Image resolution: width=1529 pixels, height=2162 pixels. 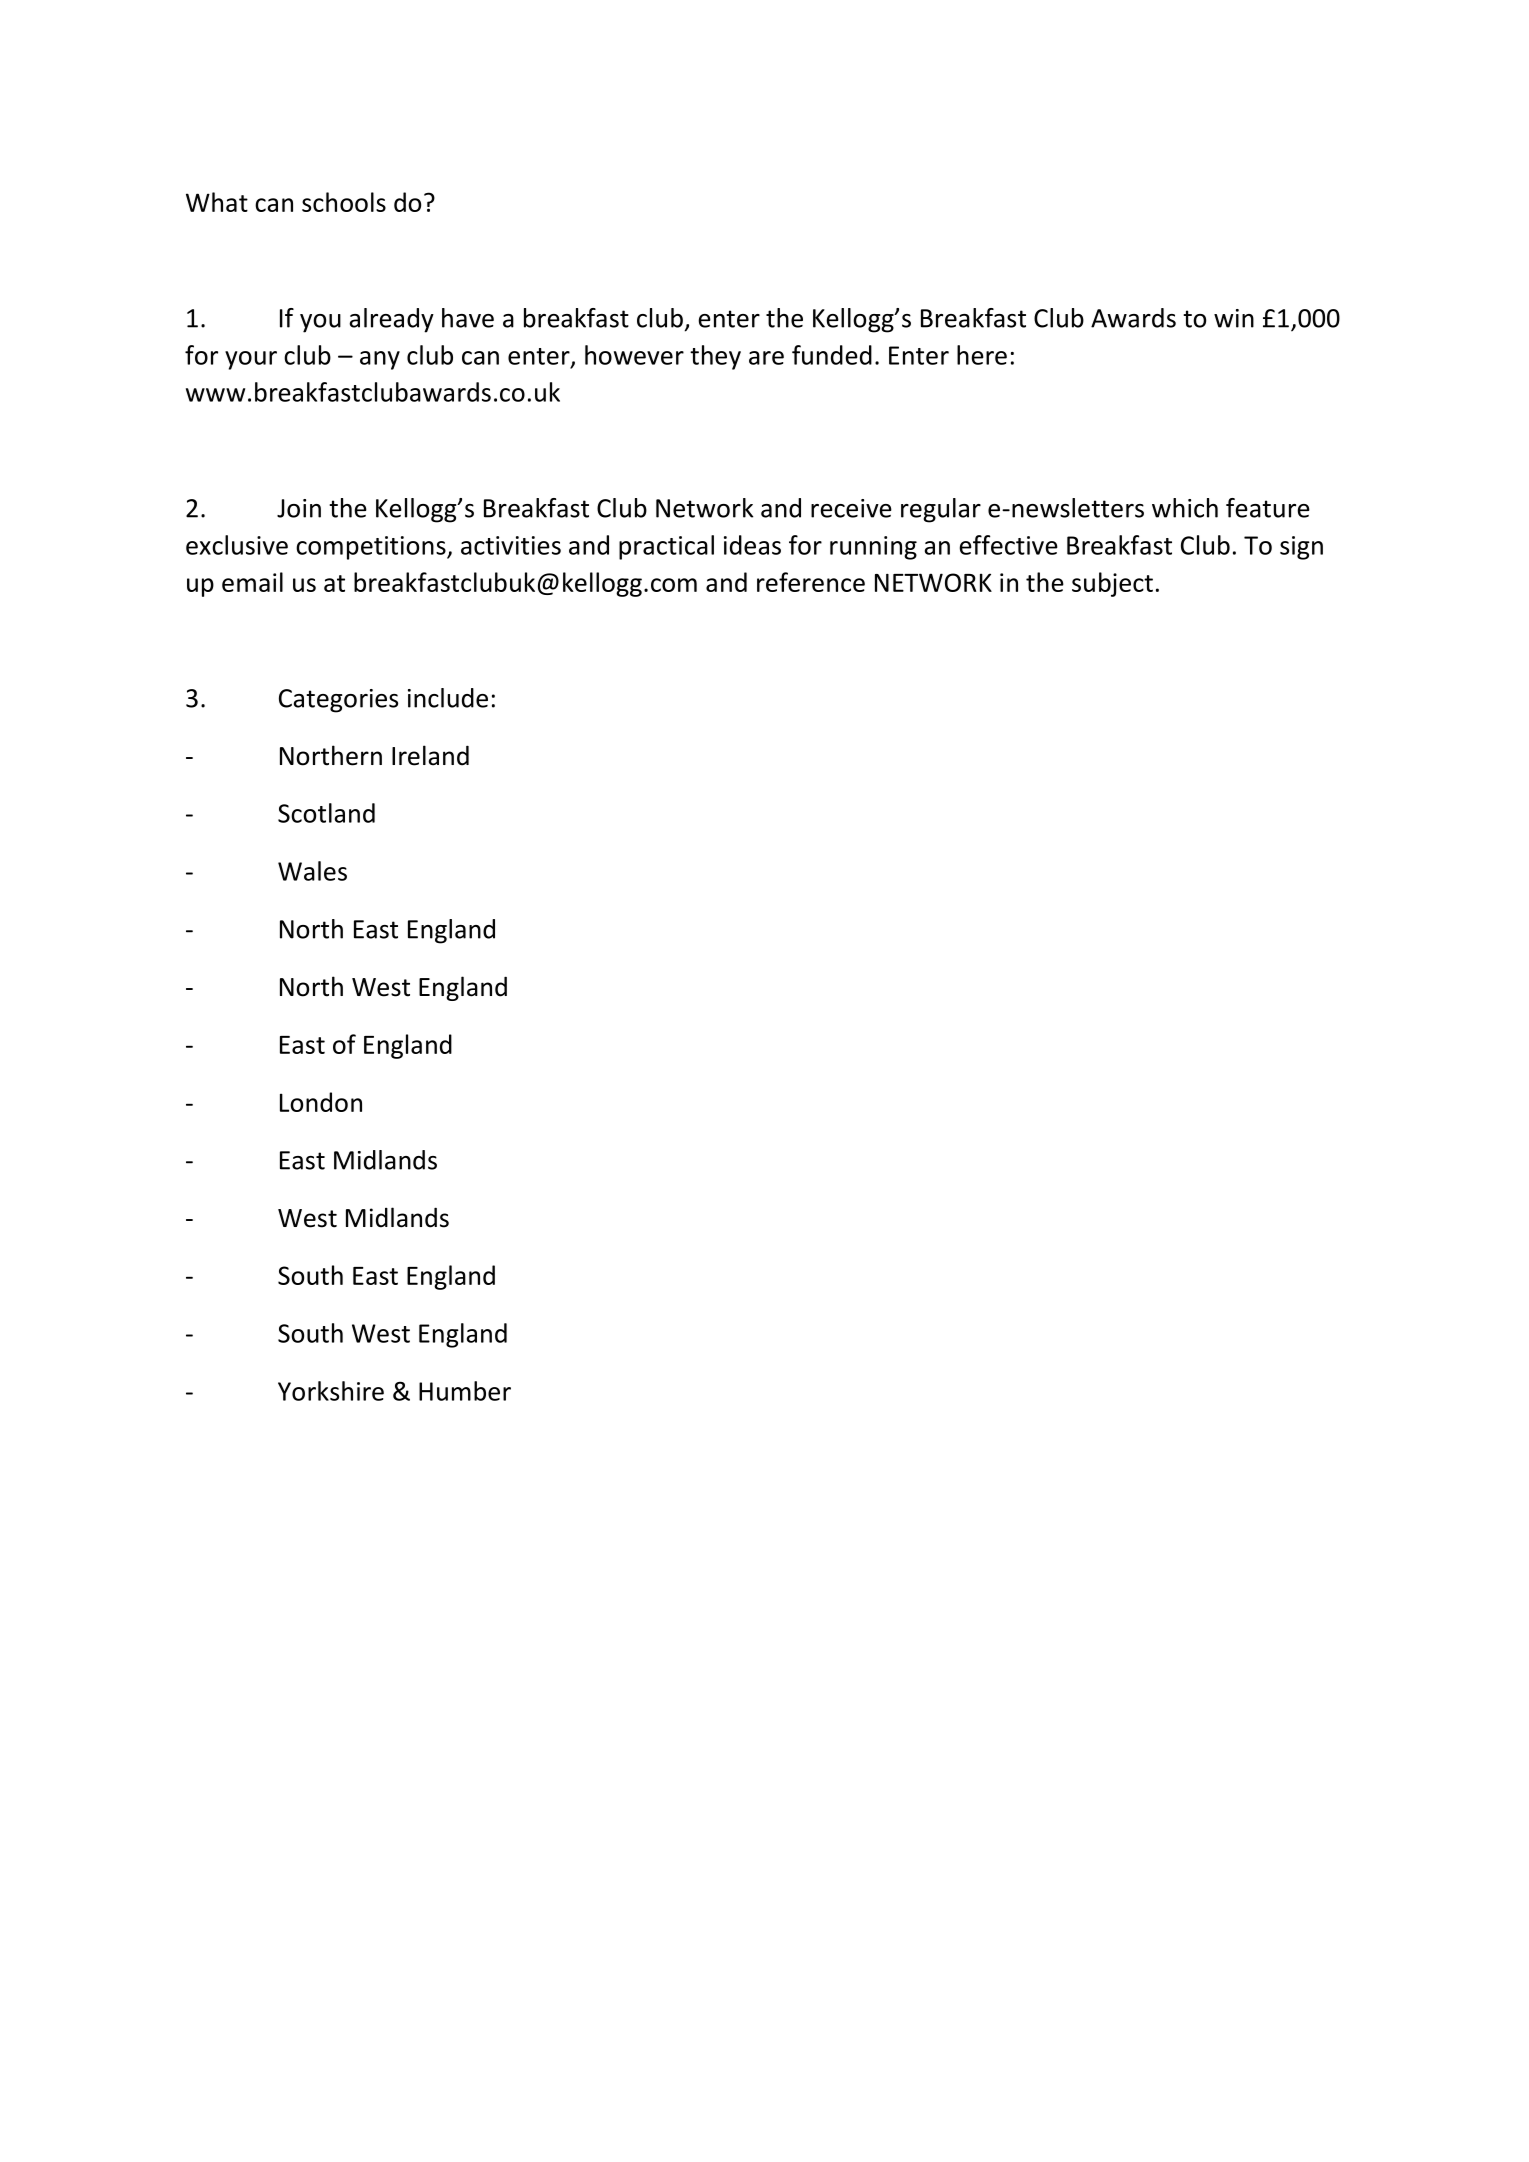 I want to click on ideas, so click(x=752, y=545).
